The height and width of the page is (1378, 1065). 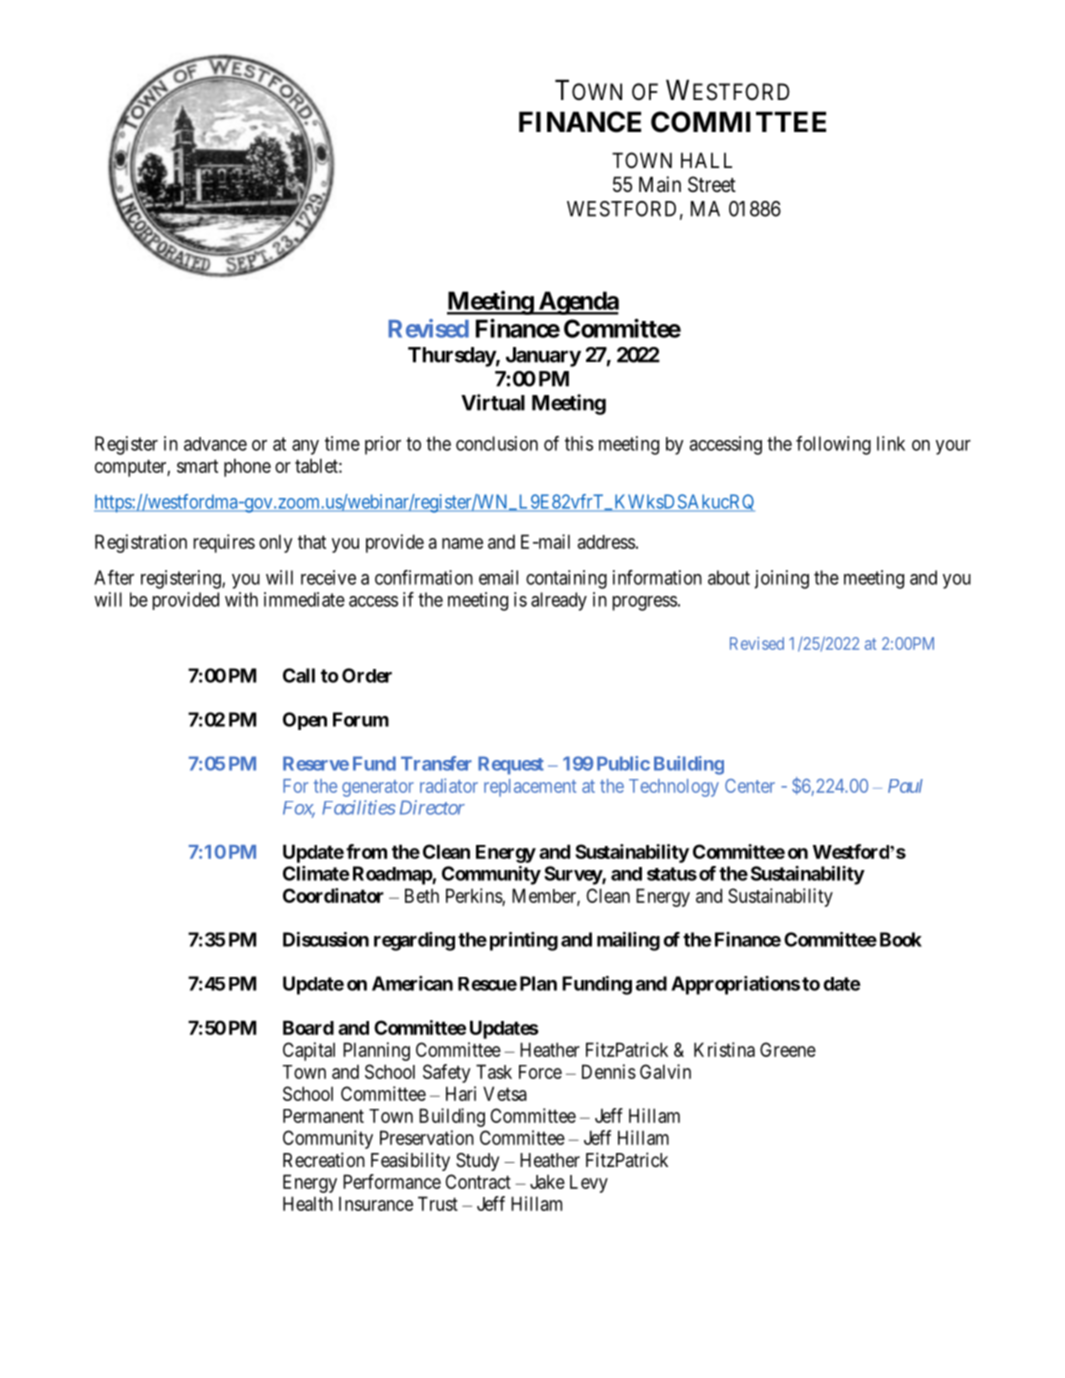 I want to click on Call, so click(x=299, y=675).
